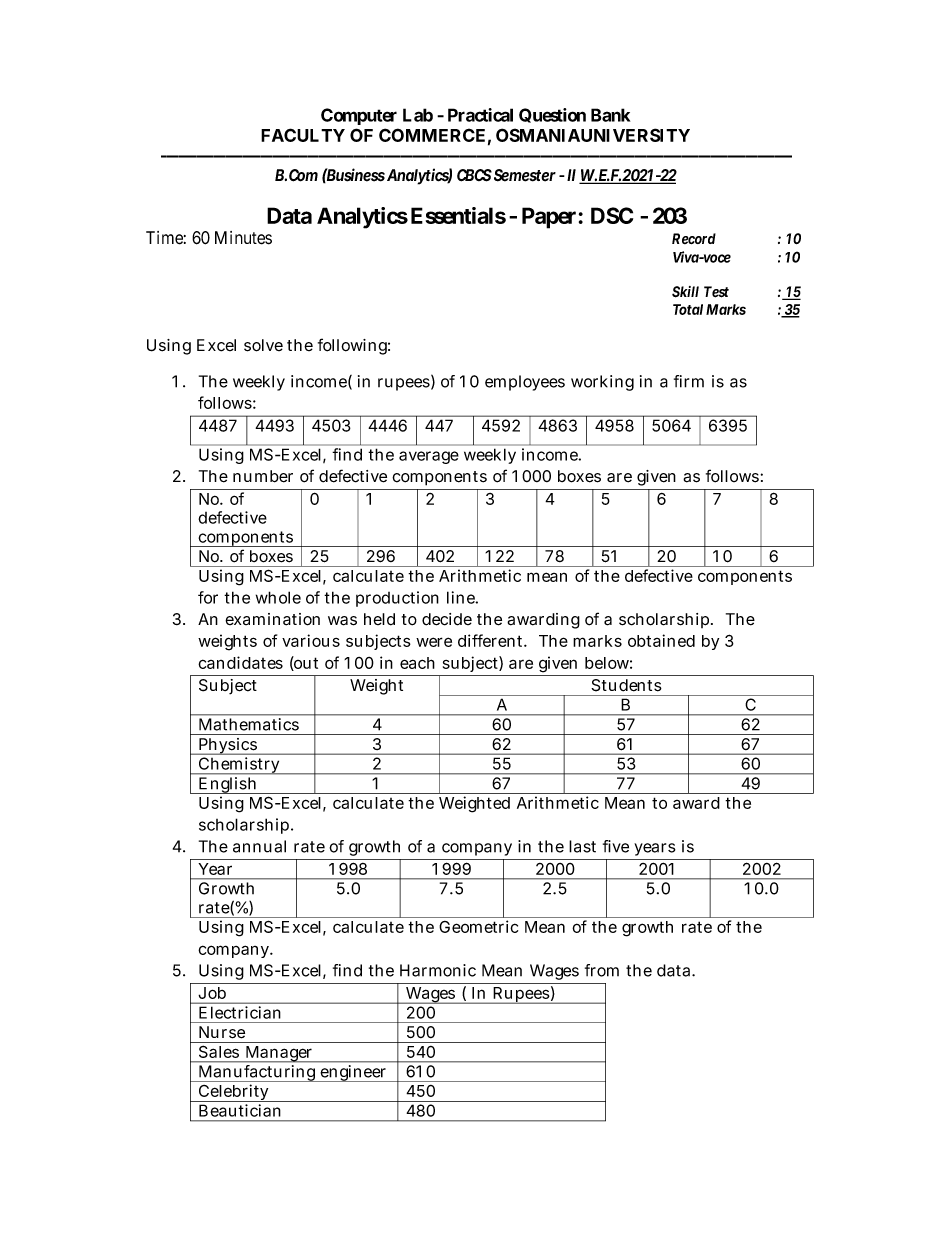 Image resolution: width=952 pixels, height=1233 pixels. Describe the element at coordinates (447, 619) in the document. I see `decide` at that location.
